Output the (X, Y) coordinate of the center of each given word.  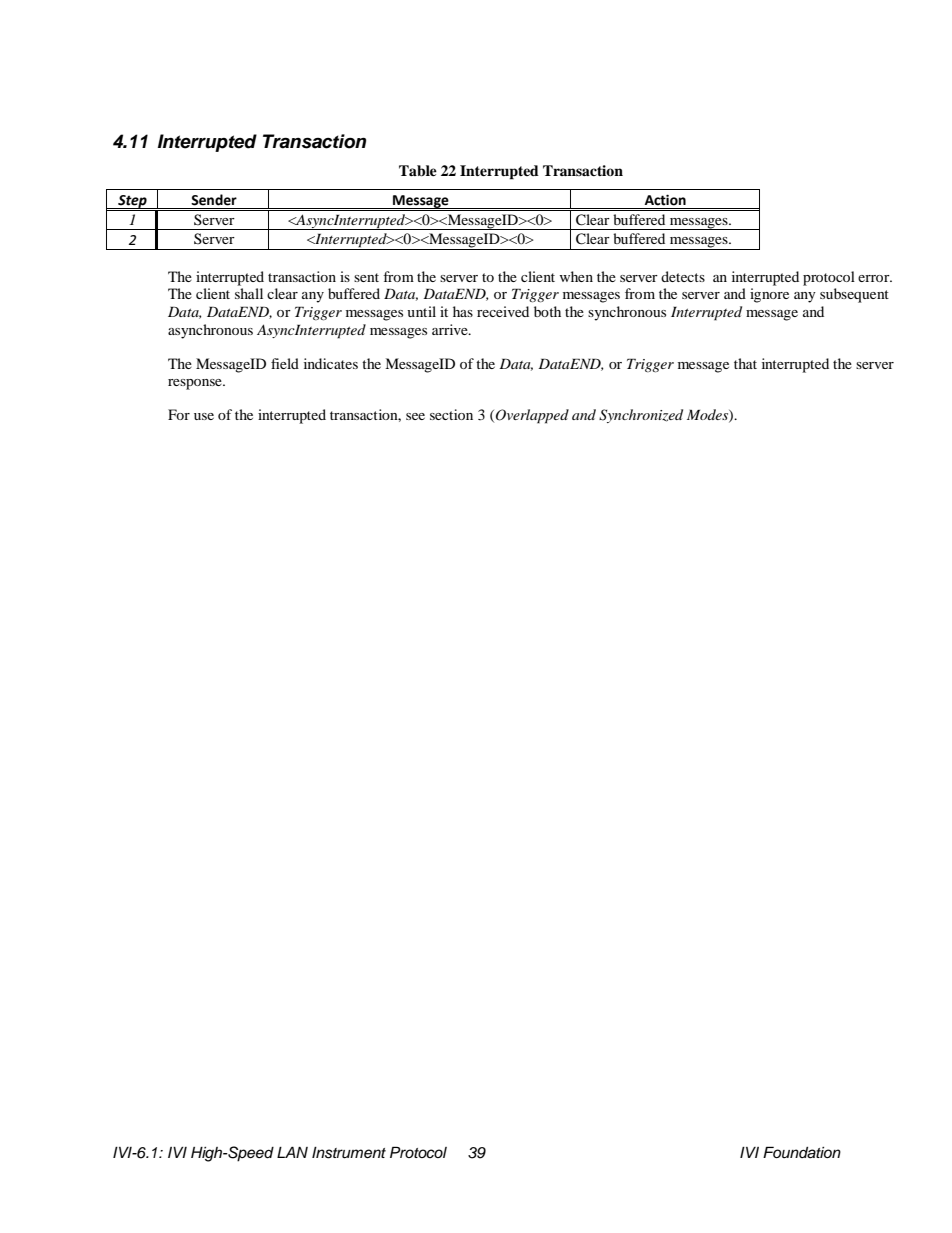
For (179, 414)
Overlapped (532, 416)
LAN (292, 1152)
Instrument (349, 1153)
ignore (769, 295)
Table (418, 171)
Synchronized (641, 416)
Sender (214, 200)
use (204, 416)
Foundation (802, 1152)
